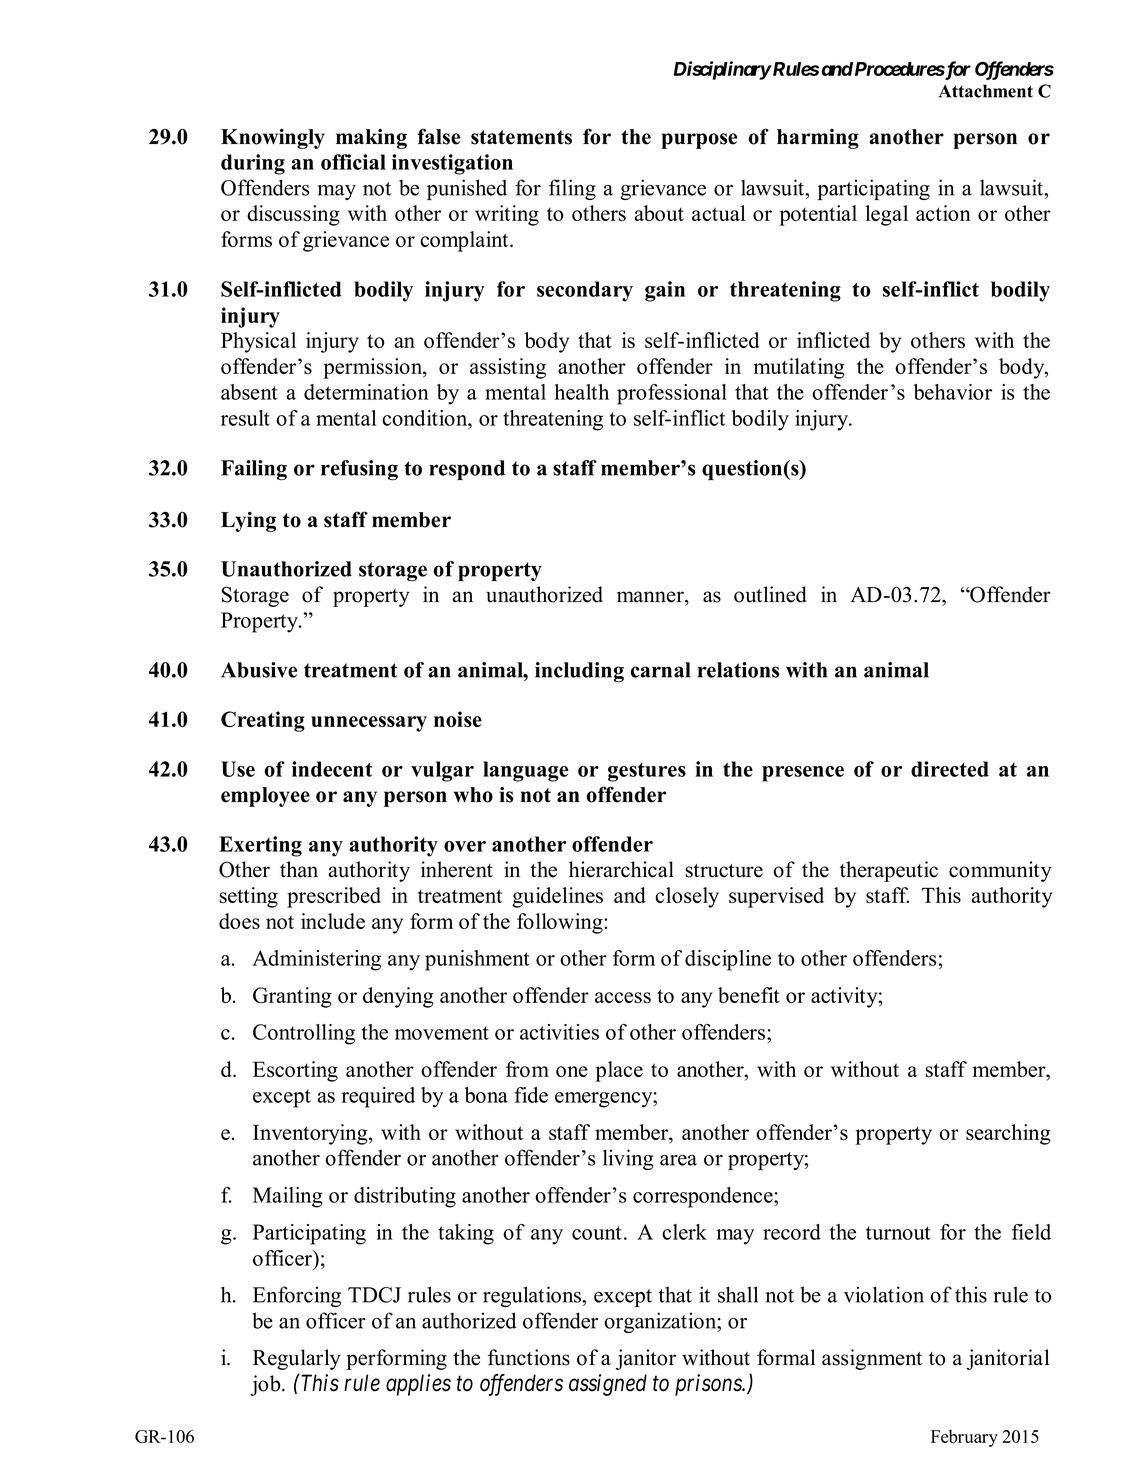 This image has width=1145, height=1481. Describe the element at coordinates (371, 139) in the image. I see `making` at that location.
